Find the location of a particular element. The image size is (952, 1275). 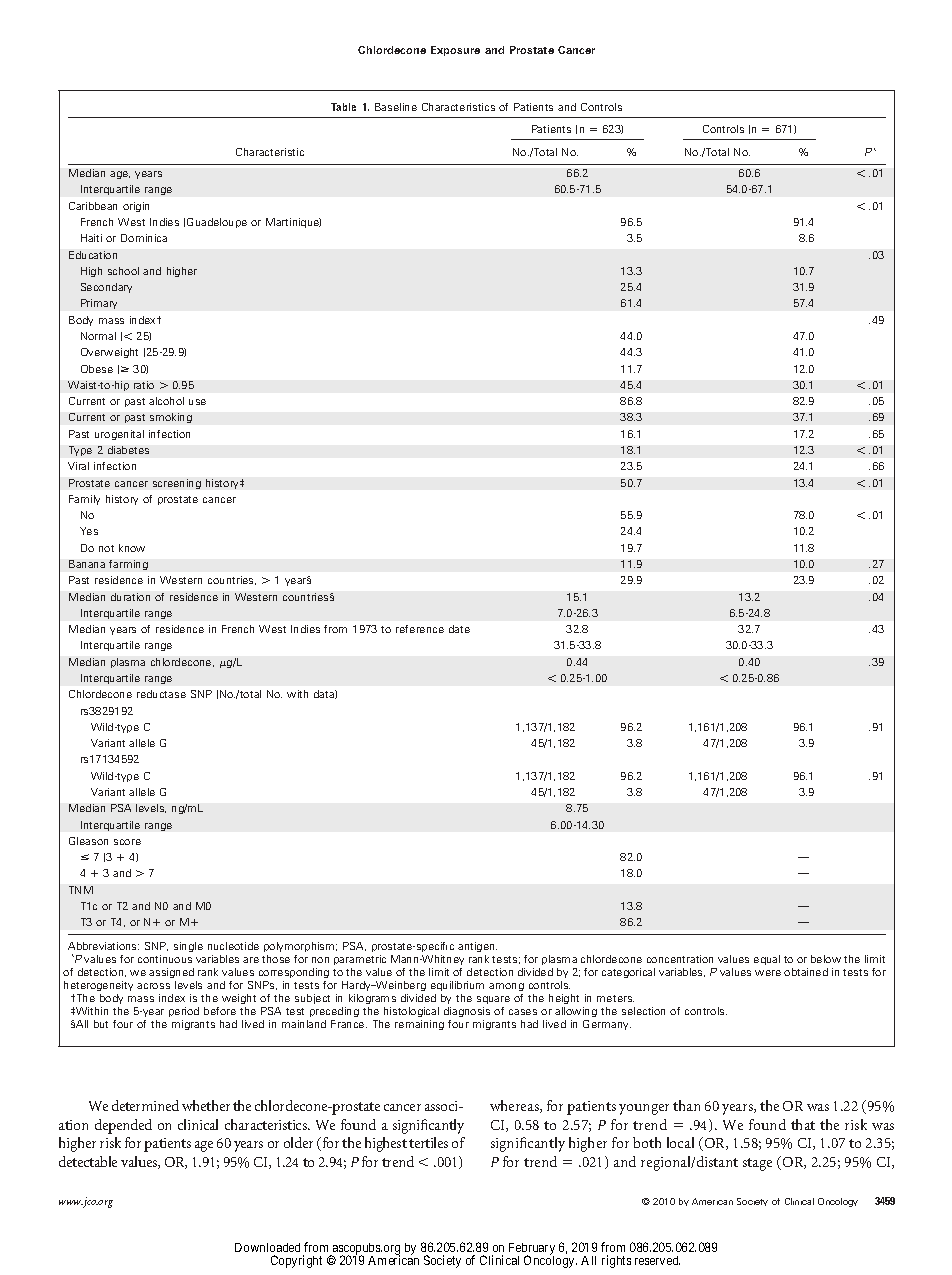

antigen is located at coordinates (477, 947).
